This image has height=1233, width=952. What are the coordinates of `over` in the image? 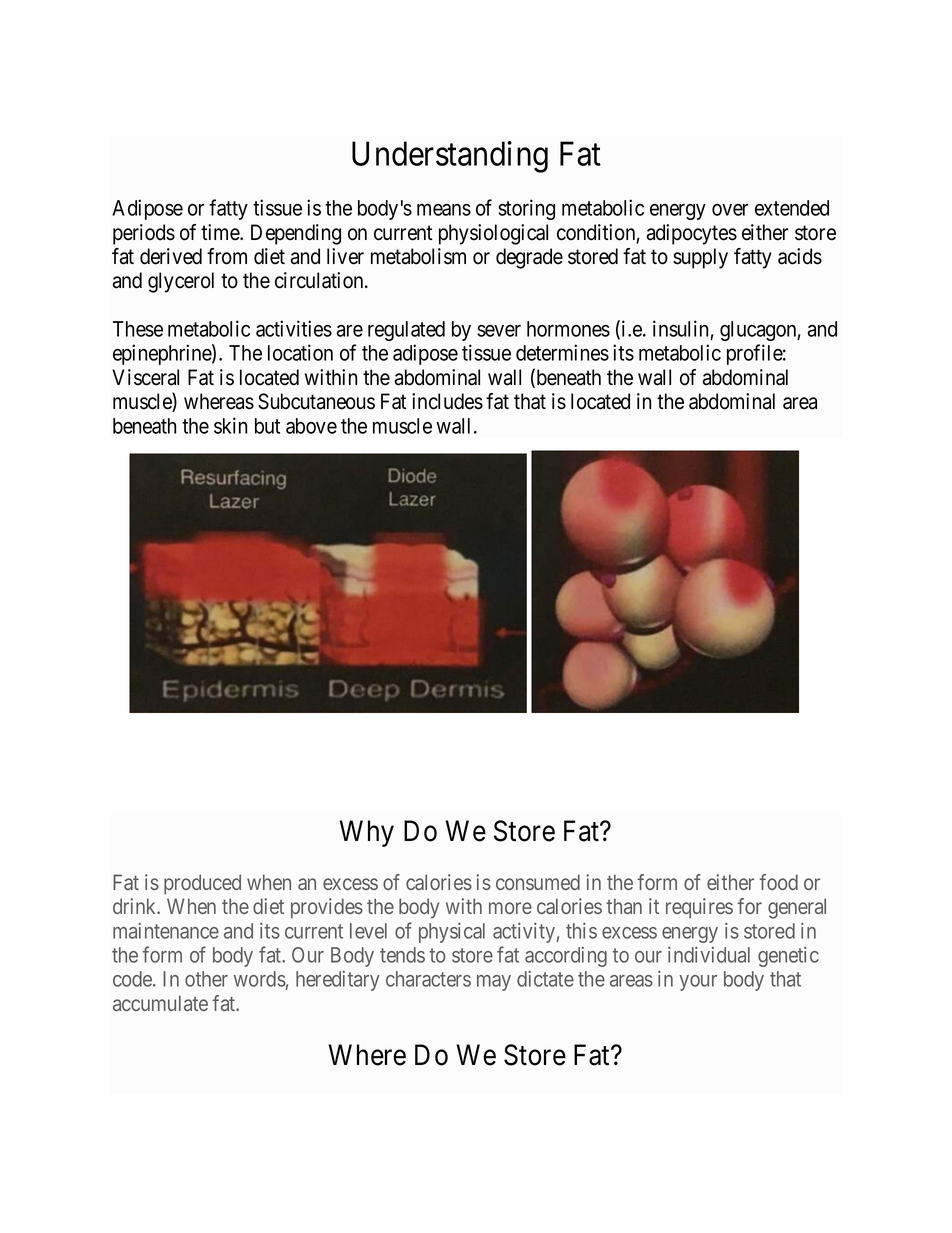 It's located at (730, 210).
